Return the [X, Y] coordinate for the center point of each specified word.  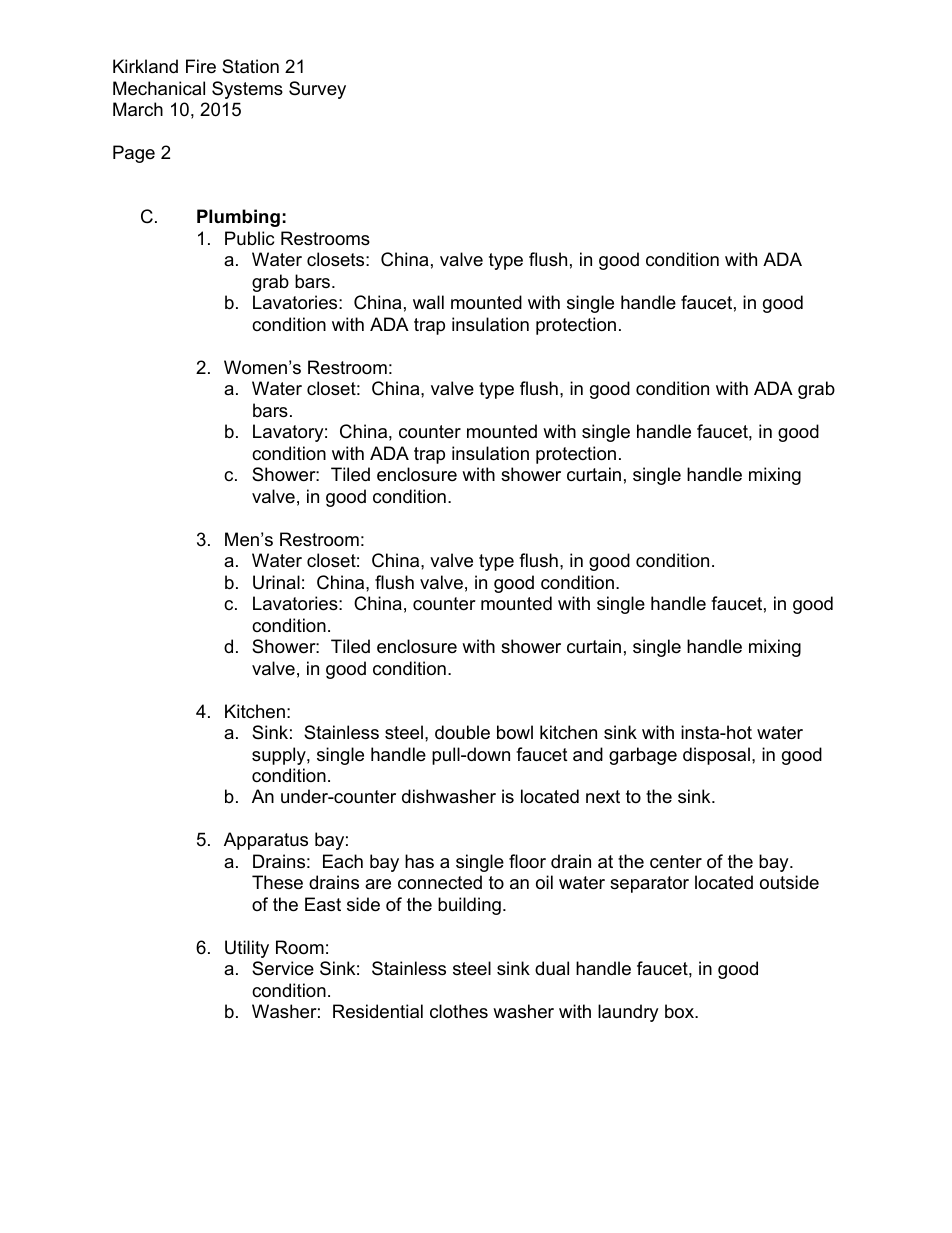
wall [428, 302]
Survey [317, 90]
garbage [643, 756]
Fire [201, 66]
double [462, 732]
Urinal [276, 582]
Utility [247, 949]
